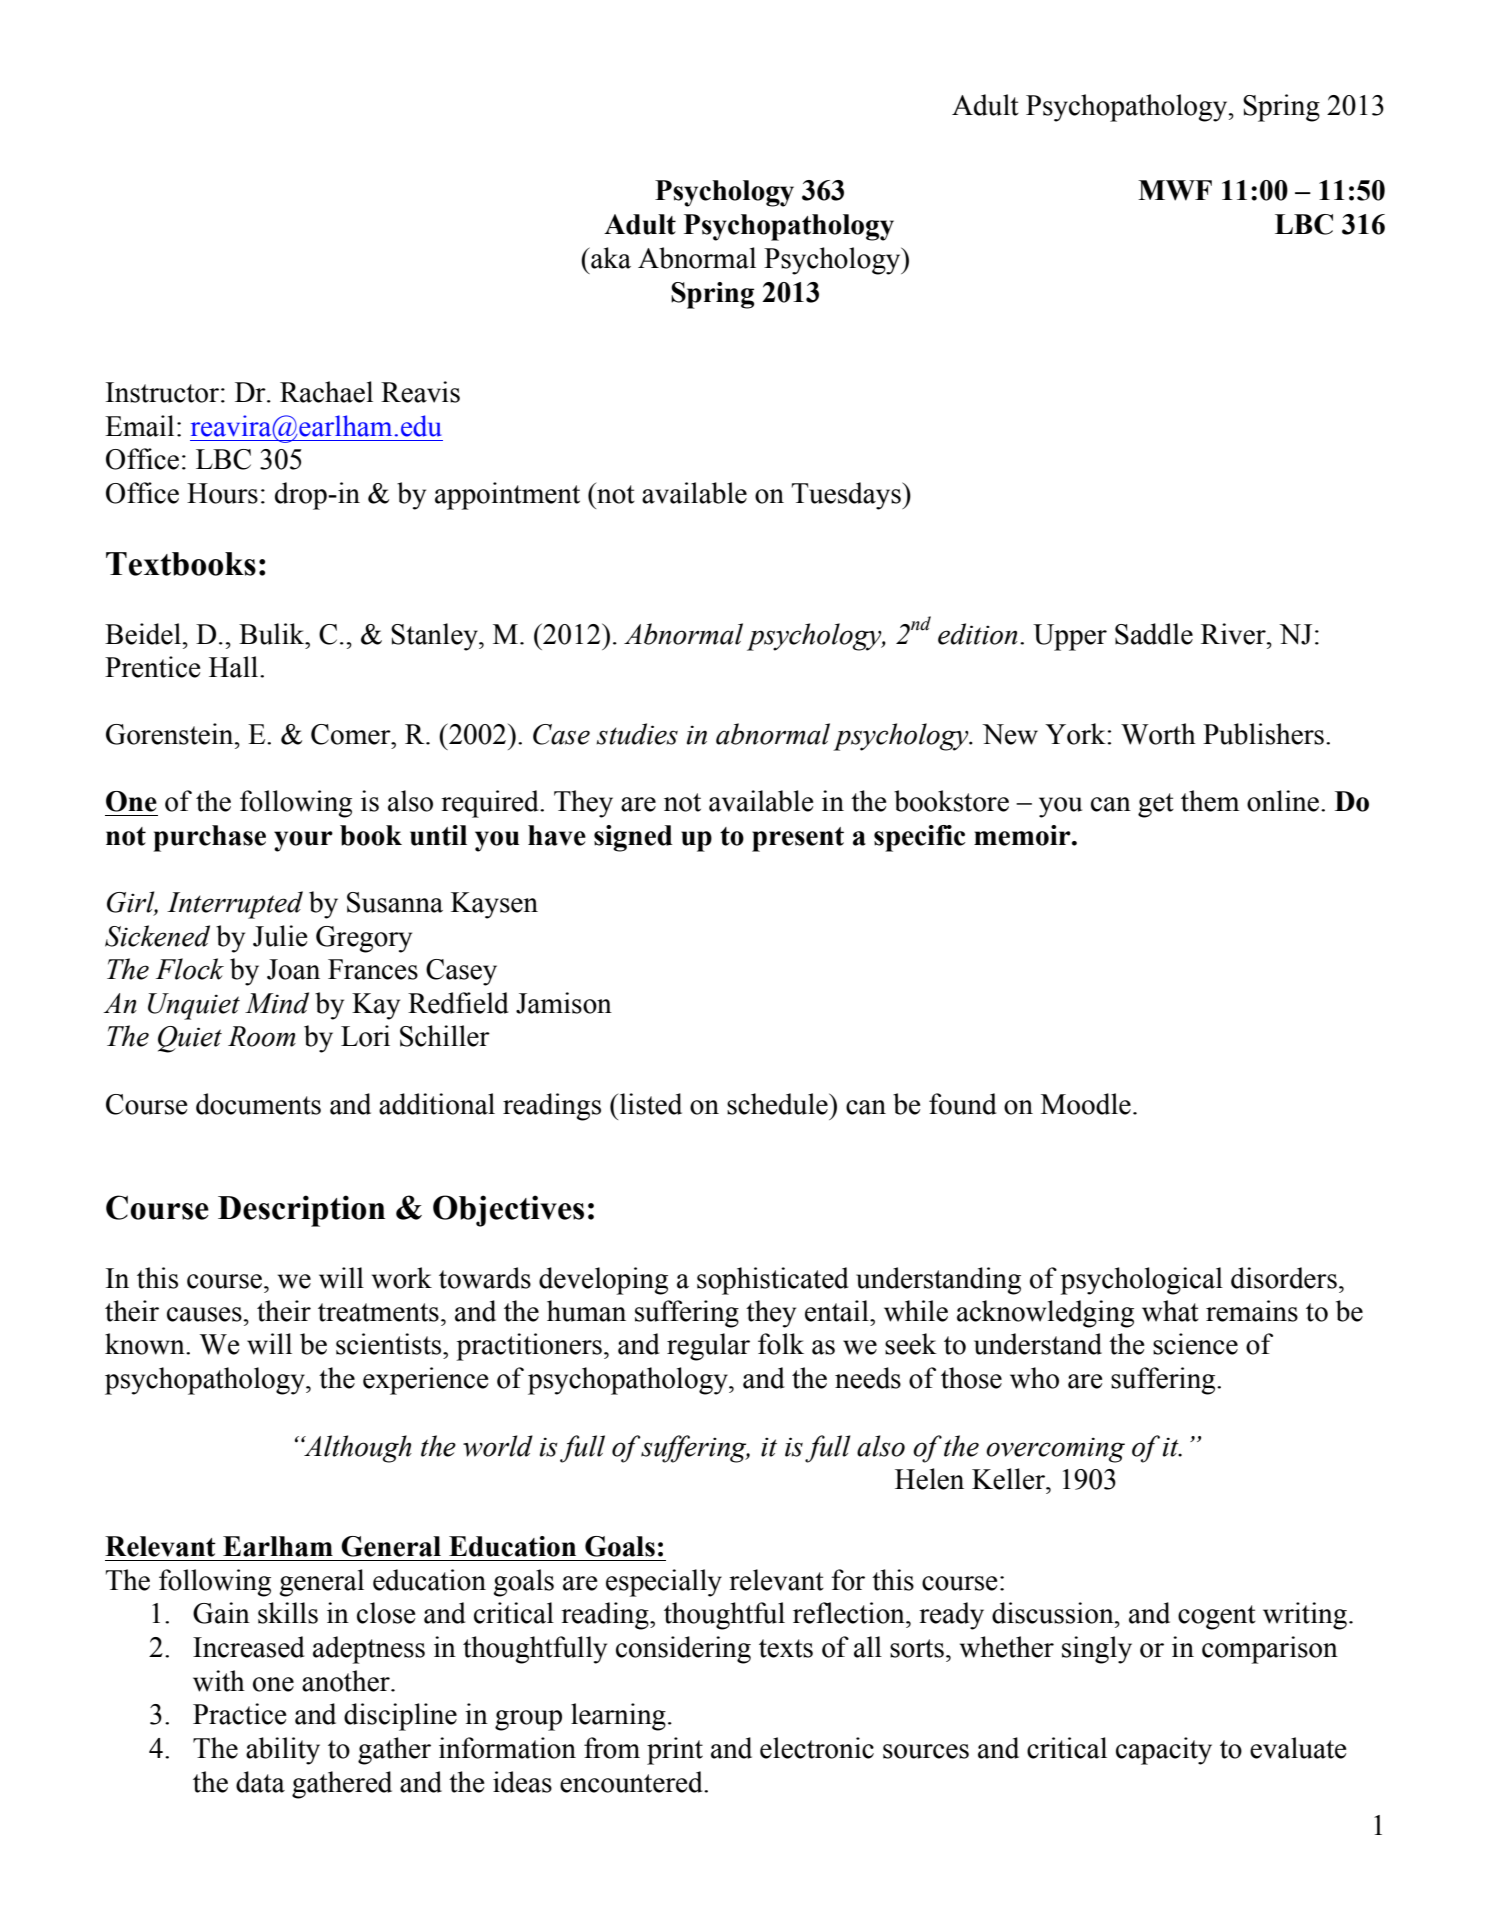  Describe the element at coordinates (675, 1751) in the screenshot. I see `print` at that location.
